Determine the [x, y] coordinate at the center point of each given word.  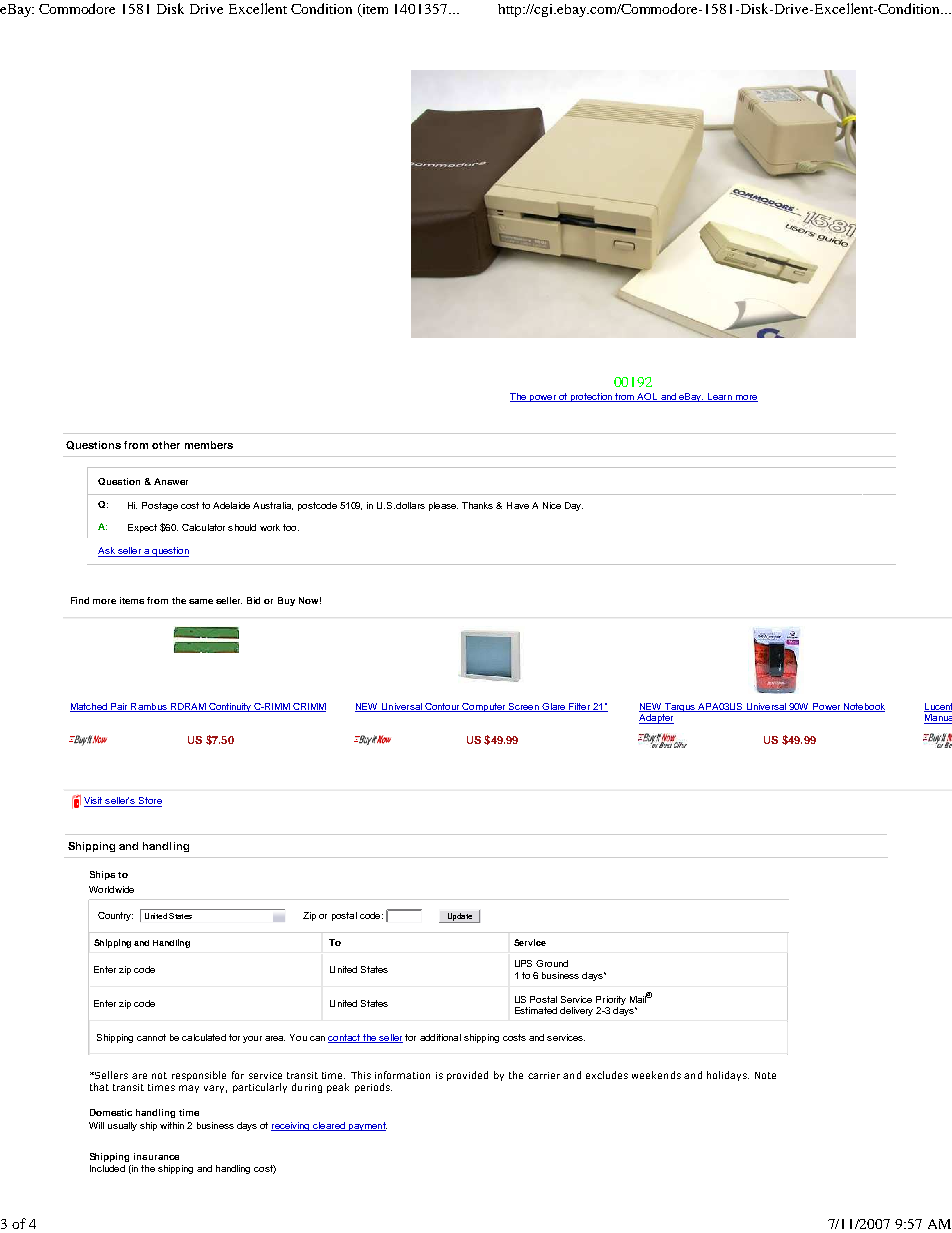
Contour [442, 707]
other [166, 445]
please [443, 506]
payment [366, 1126]
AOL [648, 397]
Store [149, 802]
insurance [156, 1156]
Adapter [656, 719]
